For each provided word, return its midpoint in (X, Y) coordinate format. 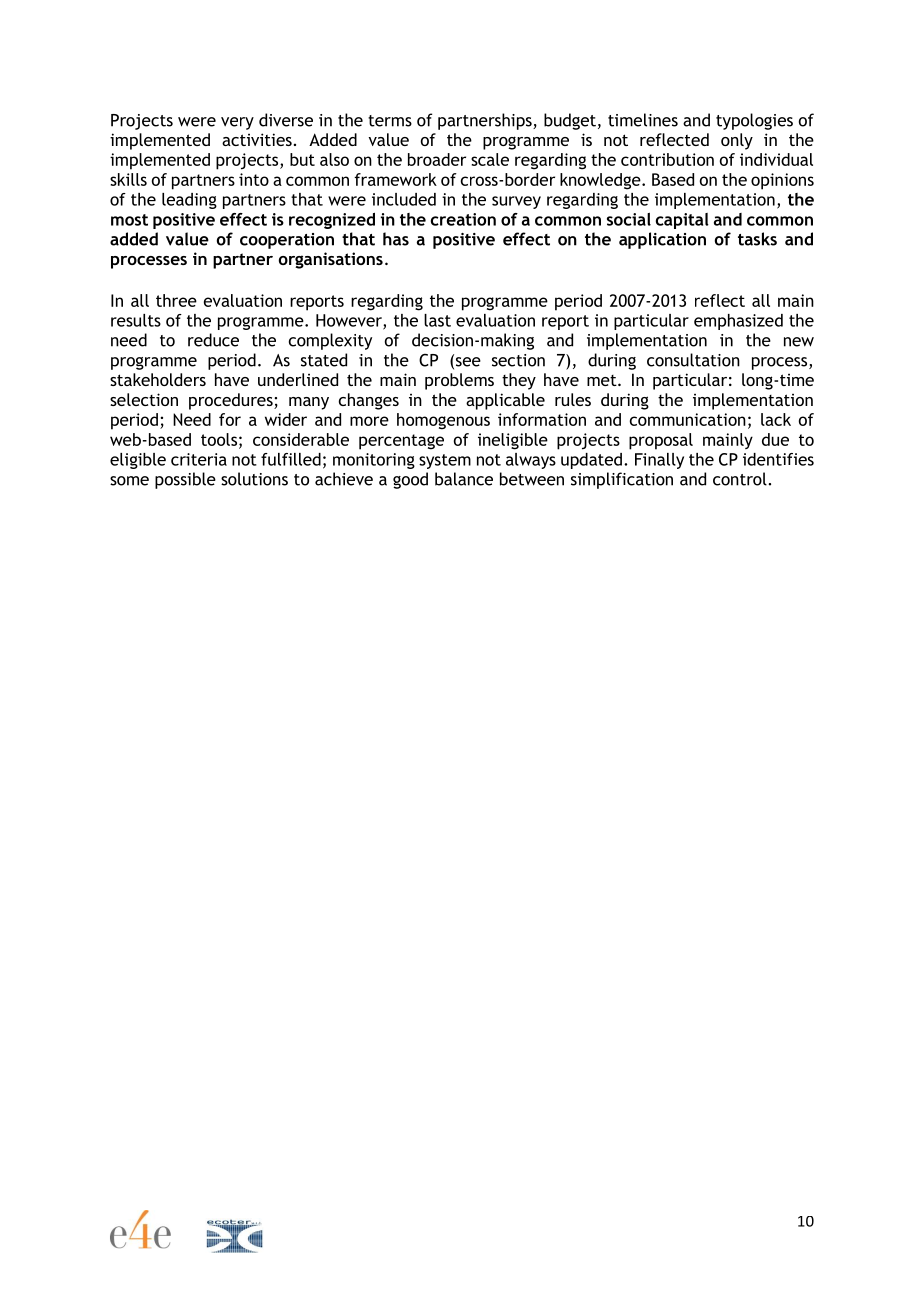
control (741, 479)
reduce (213, 340)
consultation (693, 360)
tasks (757, 239)
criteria (199, 459)
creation (463, 219)
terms (390, 121)
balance (464, 479)
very (237, 123)
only (737, 141)
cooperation (287, 241)
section (518, 360)
